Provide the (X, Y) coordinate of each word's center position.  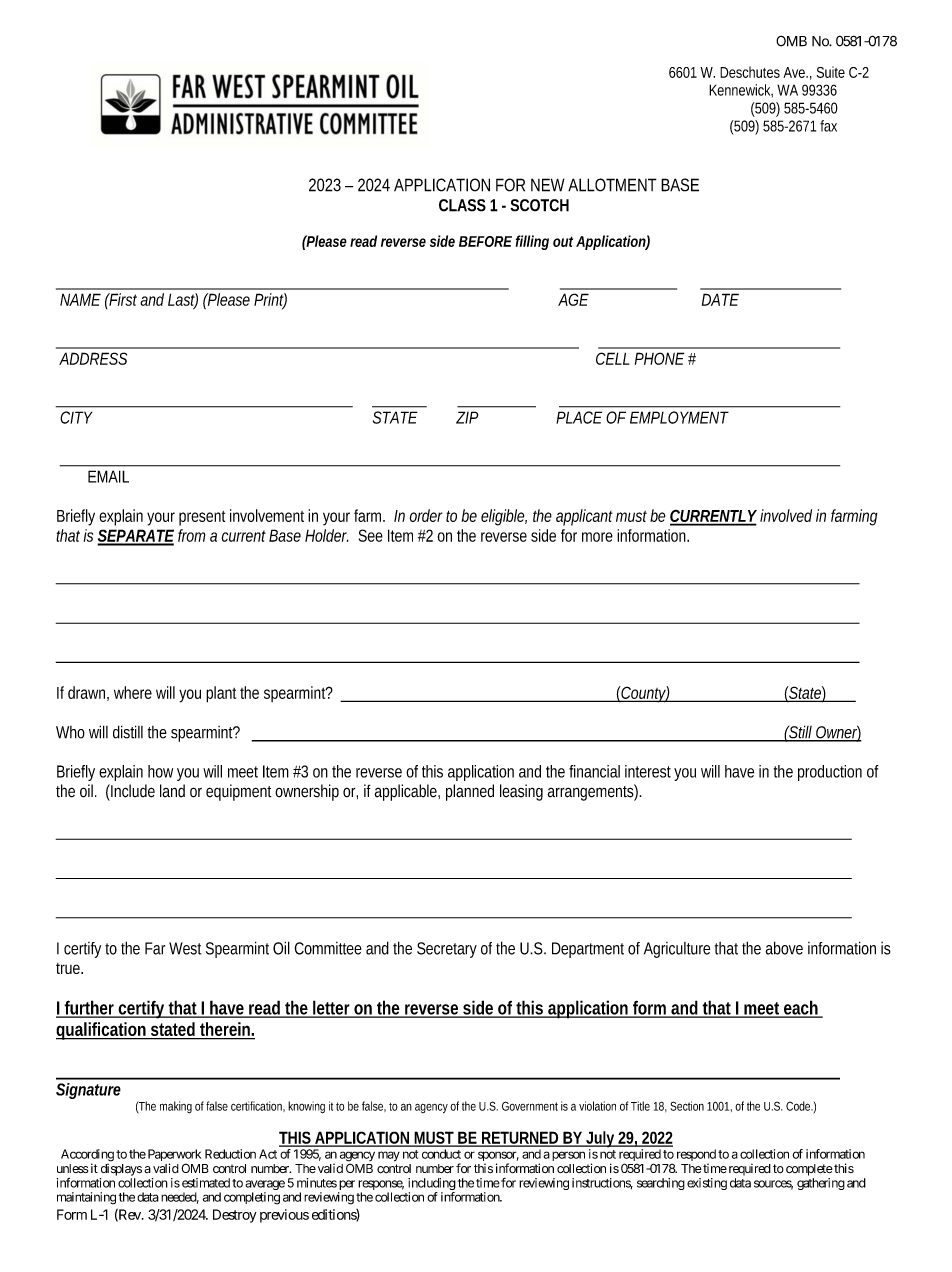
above (784, 948)
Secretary (447, 950)
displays (121, 1169)
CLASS (462, 205)
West (185, 948)
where (133, 692)
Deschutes (750, 72)
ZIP (467, 417)
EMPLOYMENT (679, 417)
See (371, 535)
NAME (80, 299)
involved (786, 515)
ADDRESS (93, 358)
